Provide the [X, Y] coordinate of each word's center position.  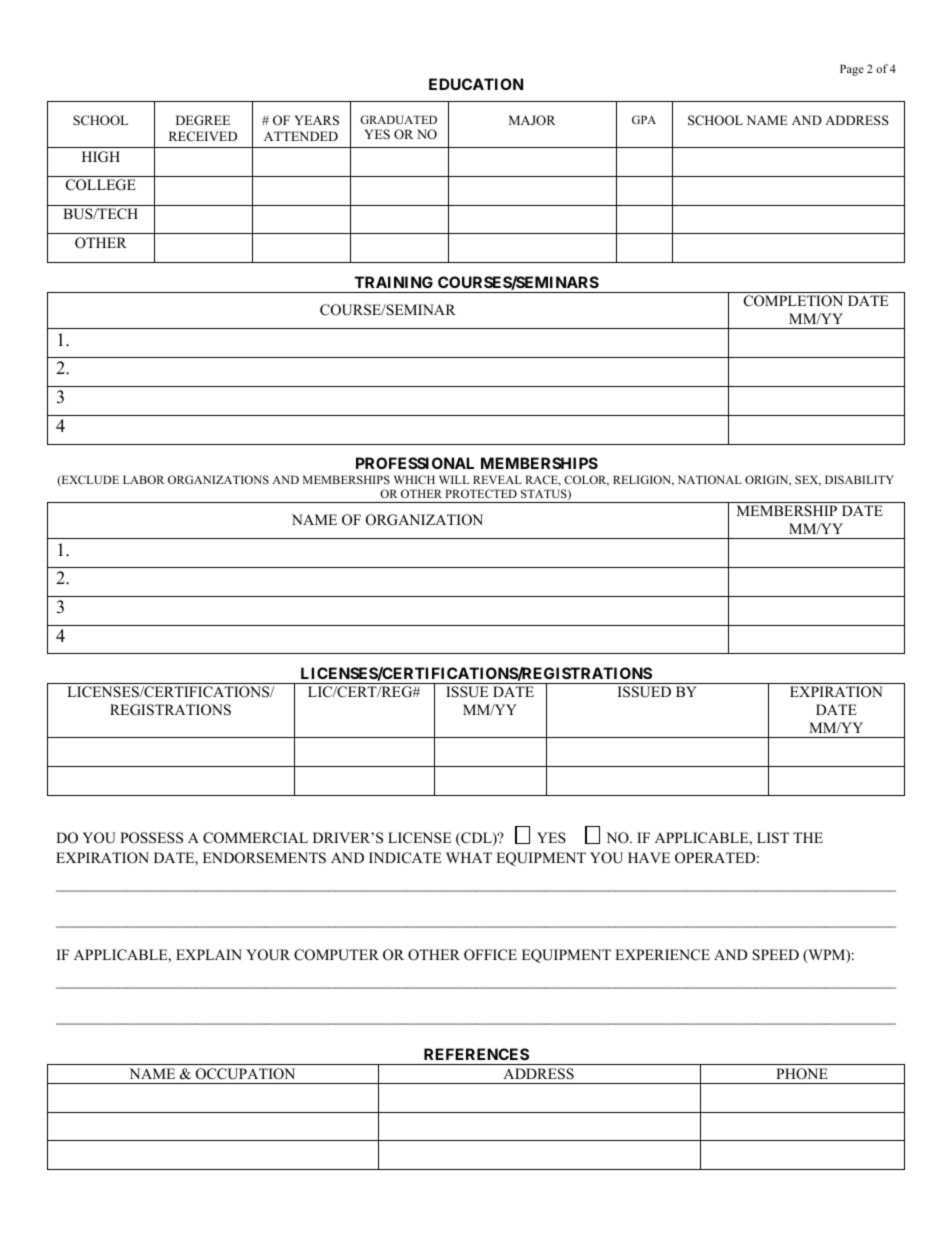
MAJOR [532, 120]
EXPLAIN [209, 954]
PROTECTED [481, 493]
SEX [808, 480]
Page [852, 70]
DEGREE [203, 120]
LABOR [143, 479]
